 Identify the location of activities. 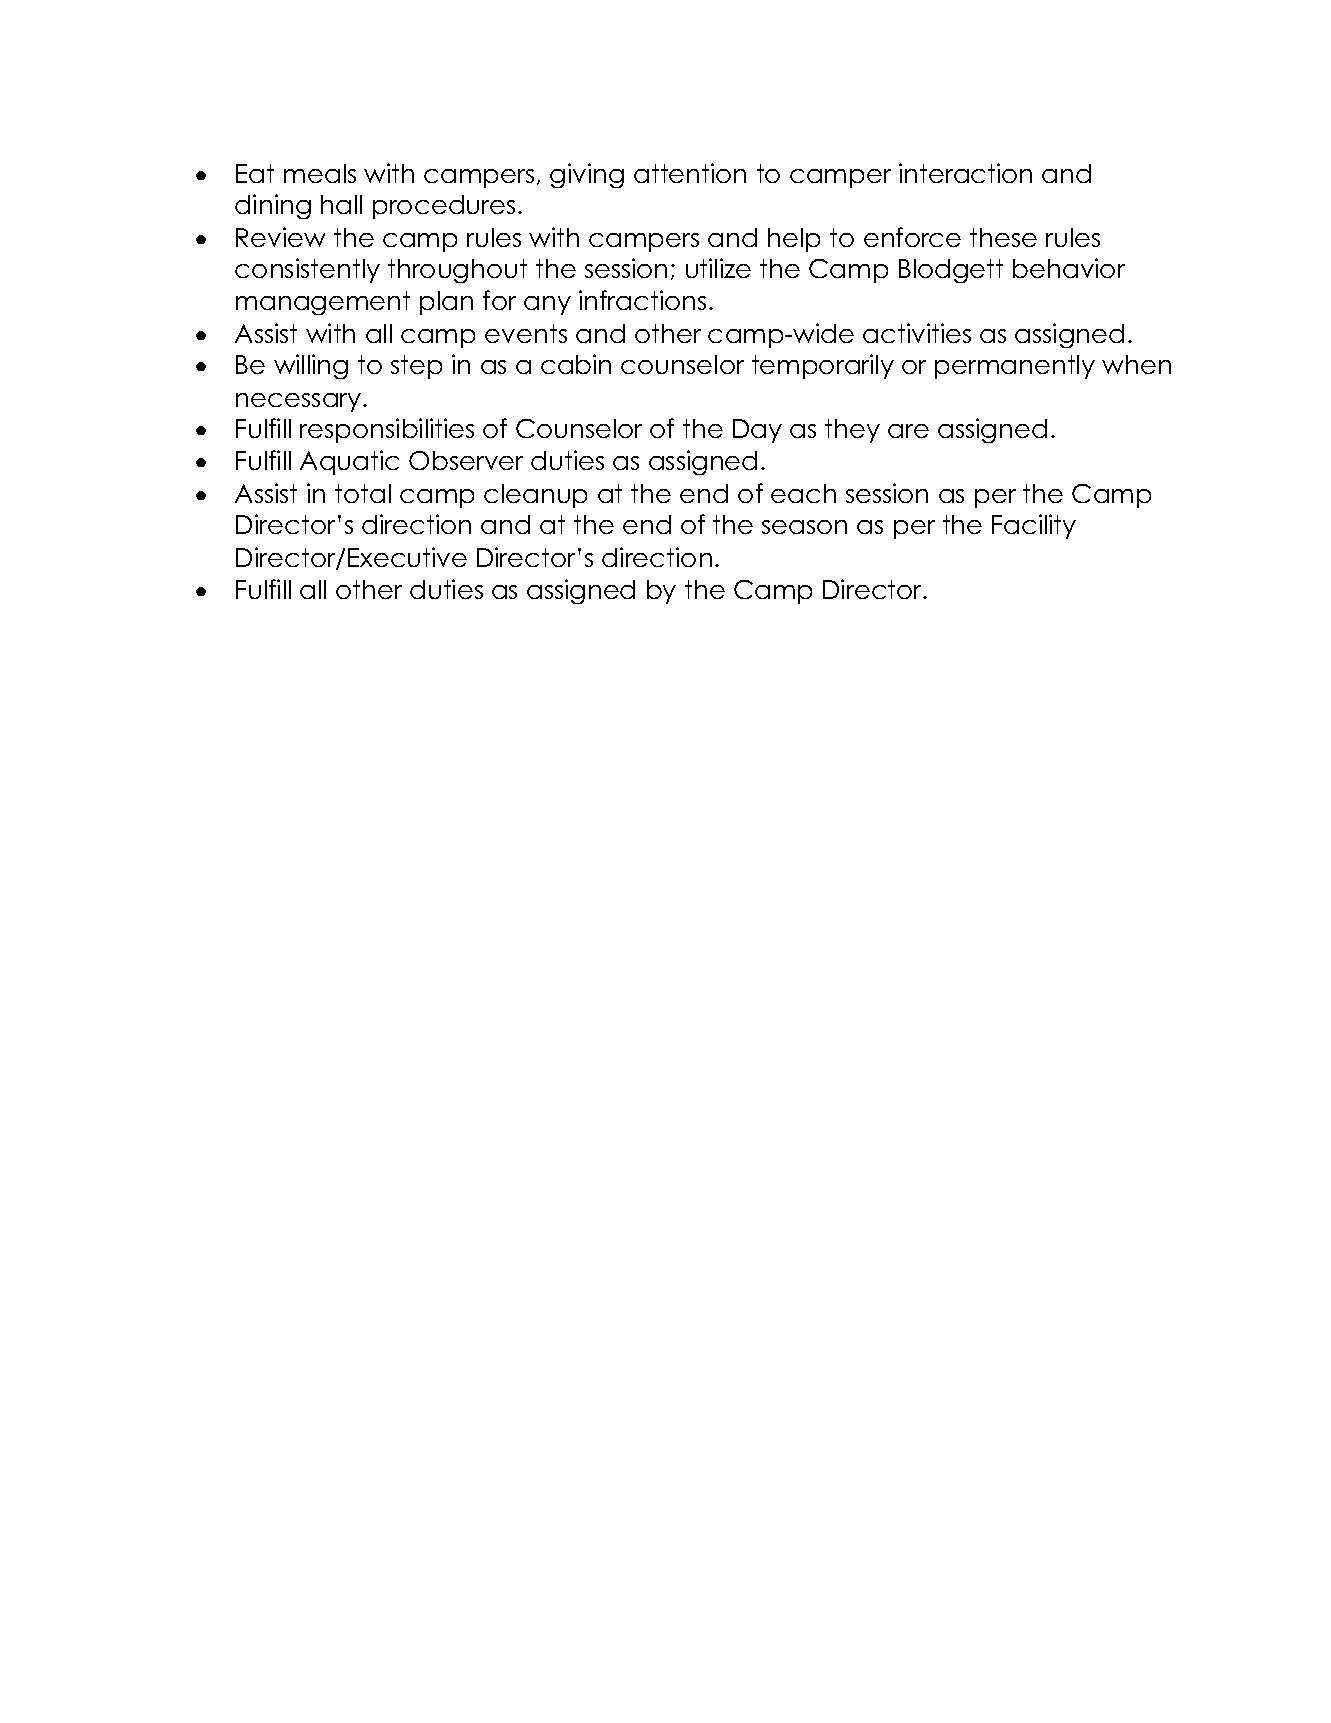
(917, 333).
